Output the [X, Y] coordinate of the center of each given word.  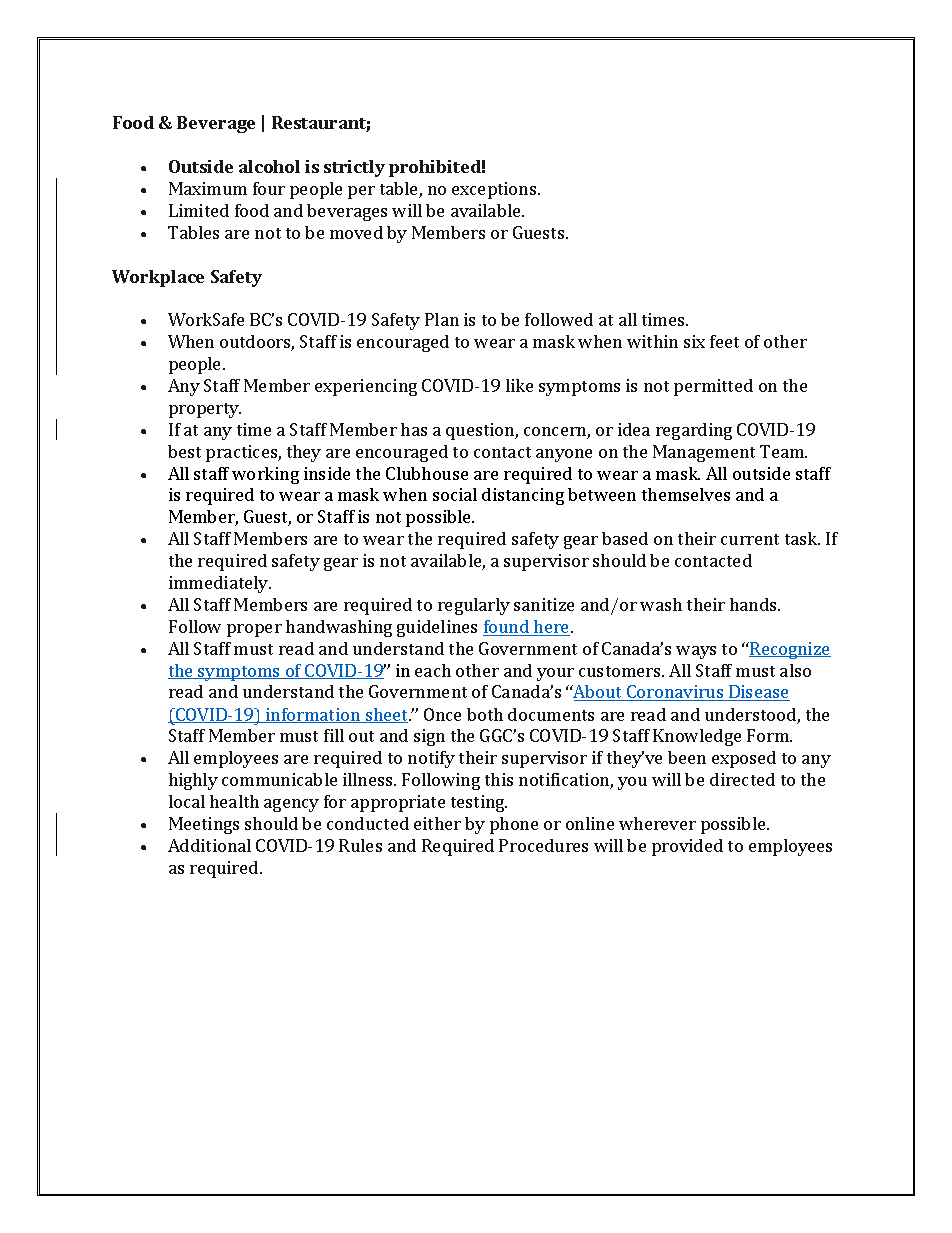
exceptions [495, 190]
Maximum [208, 188]
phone [514, 825]
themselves [686, 494]
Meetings [204, 825]
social [455, 494]
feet [724, 341]
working [265, 475]
